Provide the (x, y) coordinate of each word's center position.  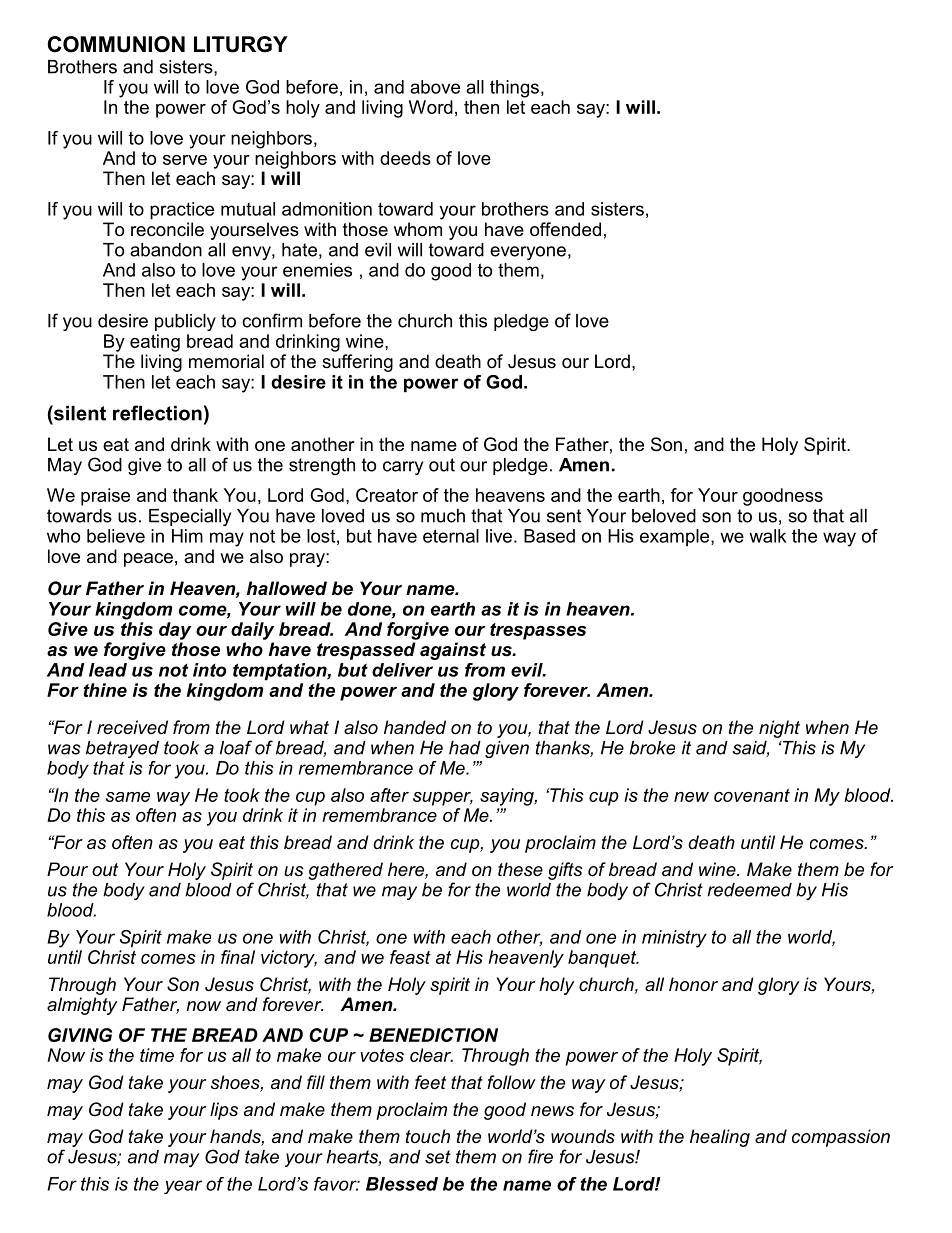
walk (767, 536)
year (183, 1187)
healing (720, 1138)
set (438, 1157)
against (453, 651)
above (435, 87)
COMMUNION (116, 44)
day (175, 631)
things (514, 89)
